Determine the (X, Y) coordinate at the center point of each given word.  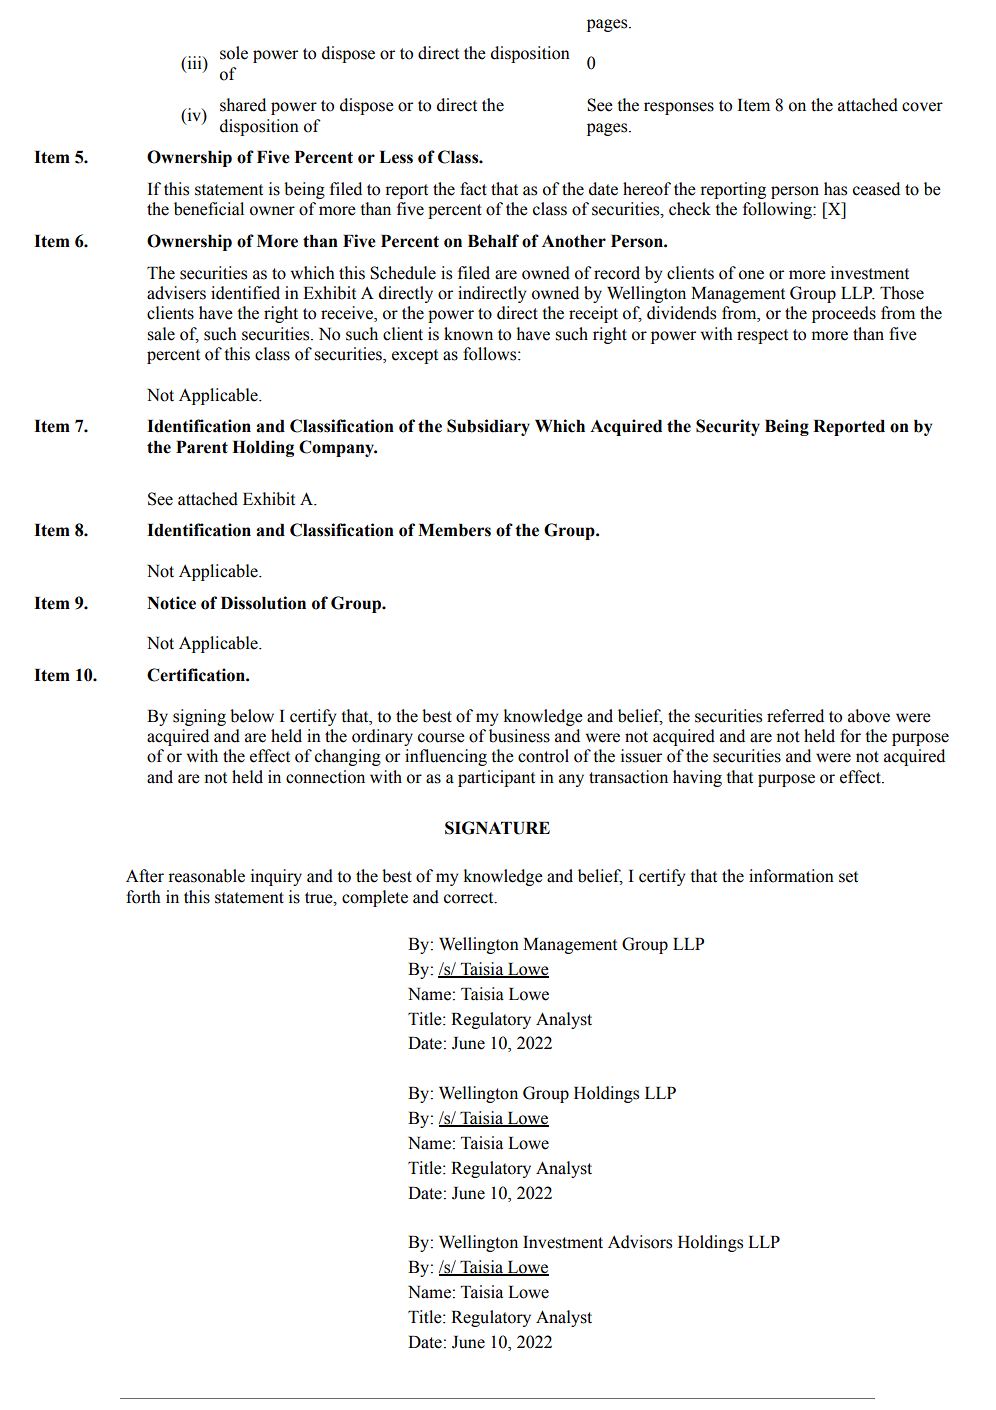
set (848, 877)
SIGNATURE (497, 828)
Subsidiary (488, 427)
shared (243, 105)
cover (922, 107)
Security (728, 427)
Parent (202, 447)
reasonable (206, 876)
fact (473, 189)
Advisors (640, 1242)
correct (470, 898)
